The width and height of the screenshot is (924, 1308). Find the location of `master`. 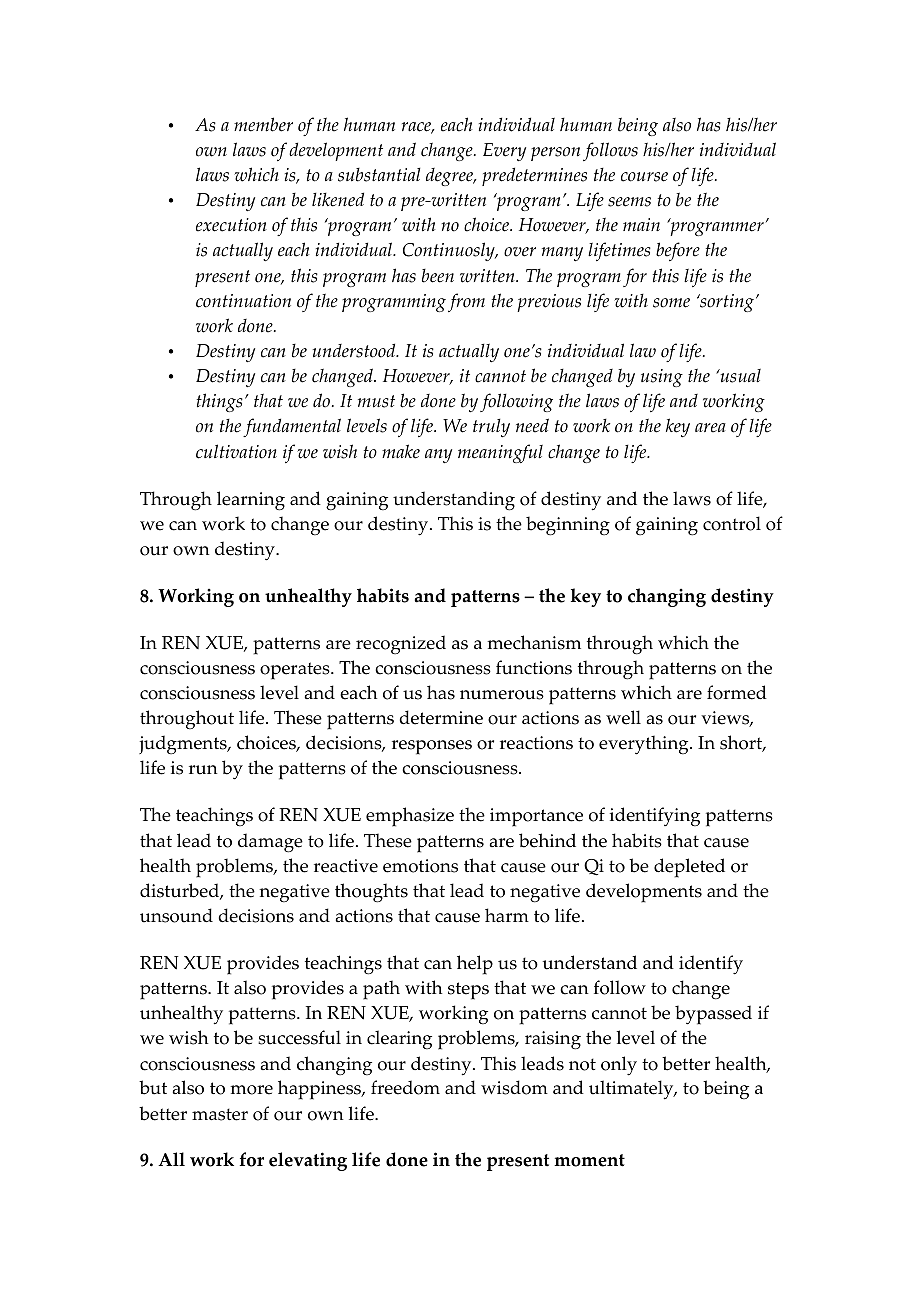

master is located at coordinates (220, 1114).
